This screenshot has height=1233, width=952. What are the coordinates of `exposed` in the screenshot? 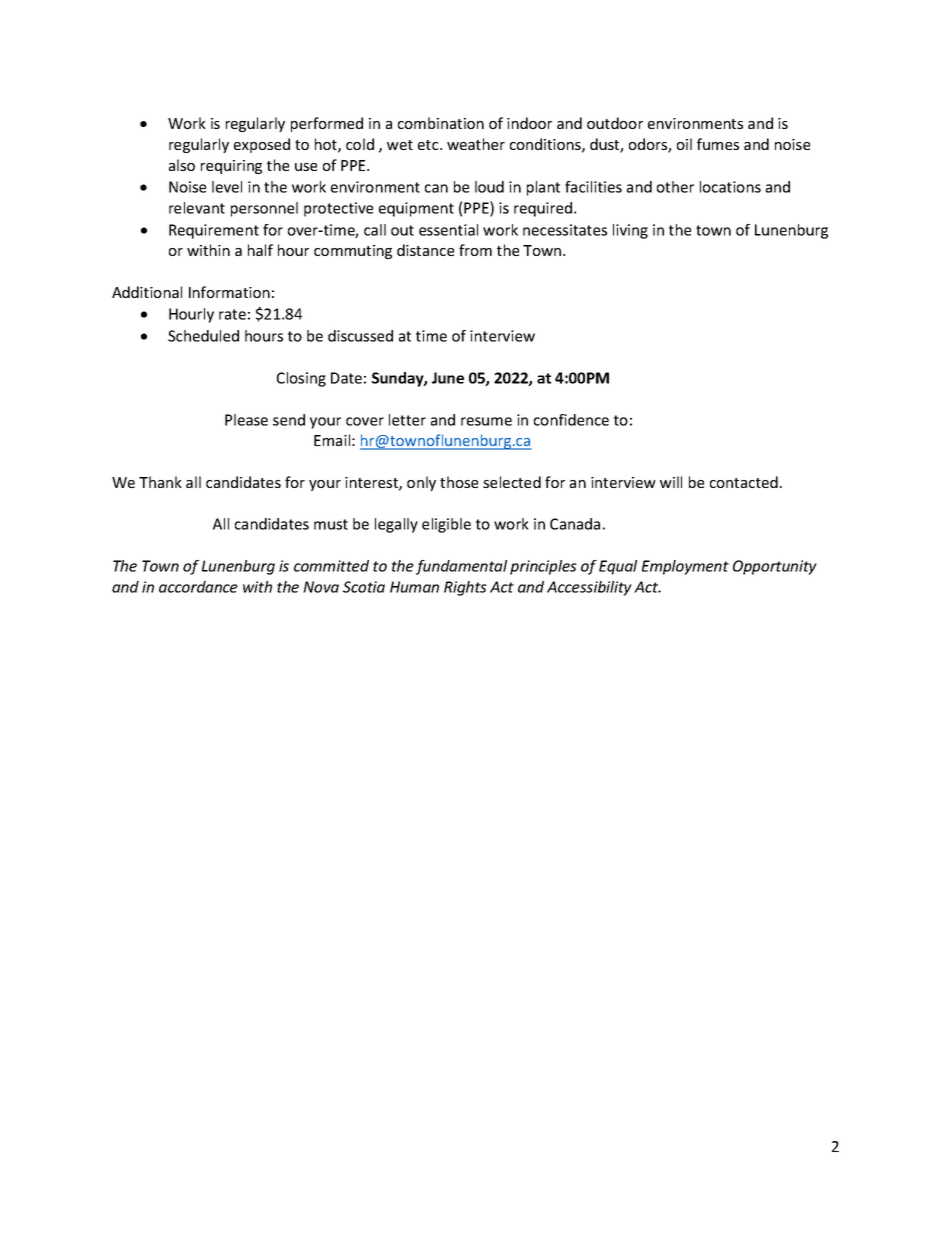 It's located at (262, 145).
